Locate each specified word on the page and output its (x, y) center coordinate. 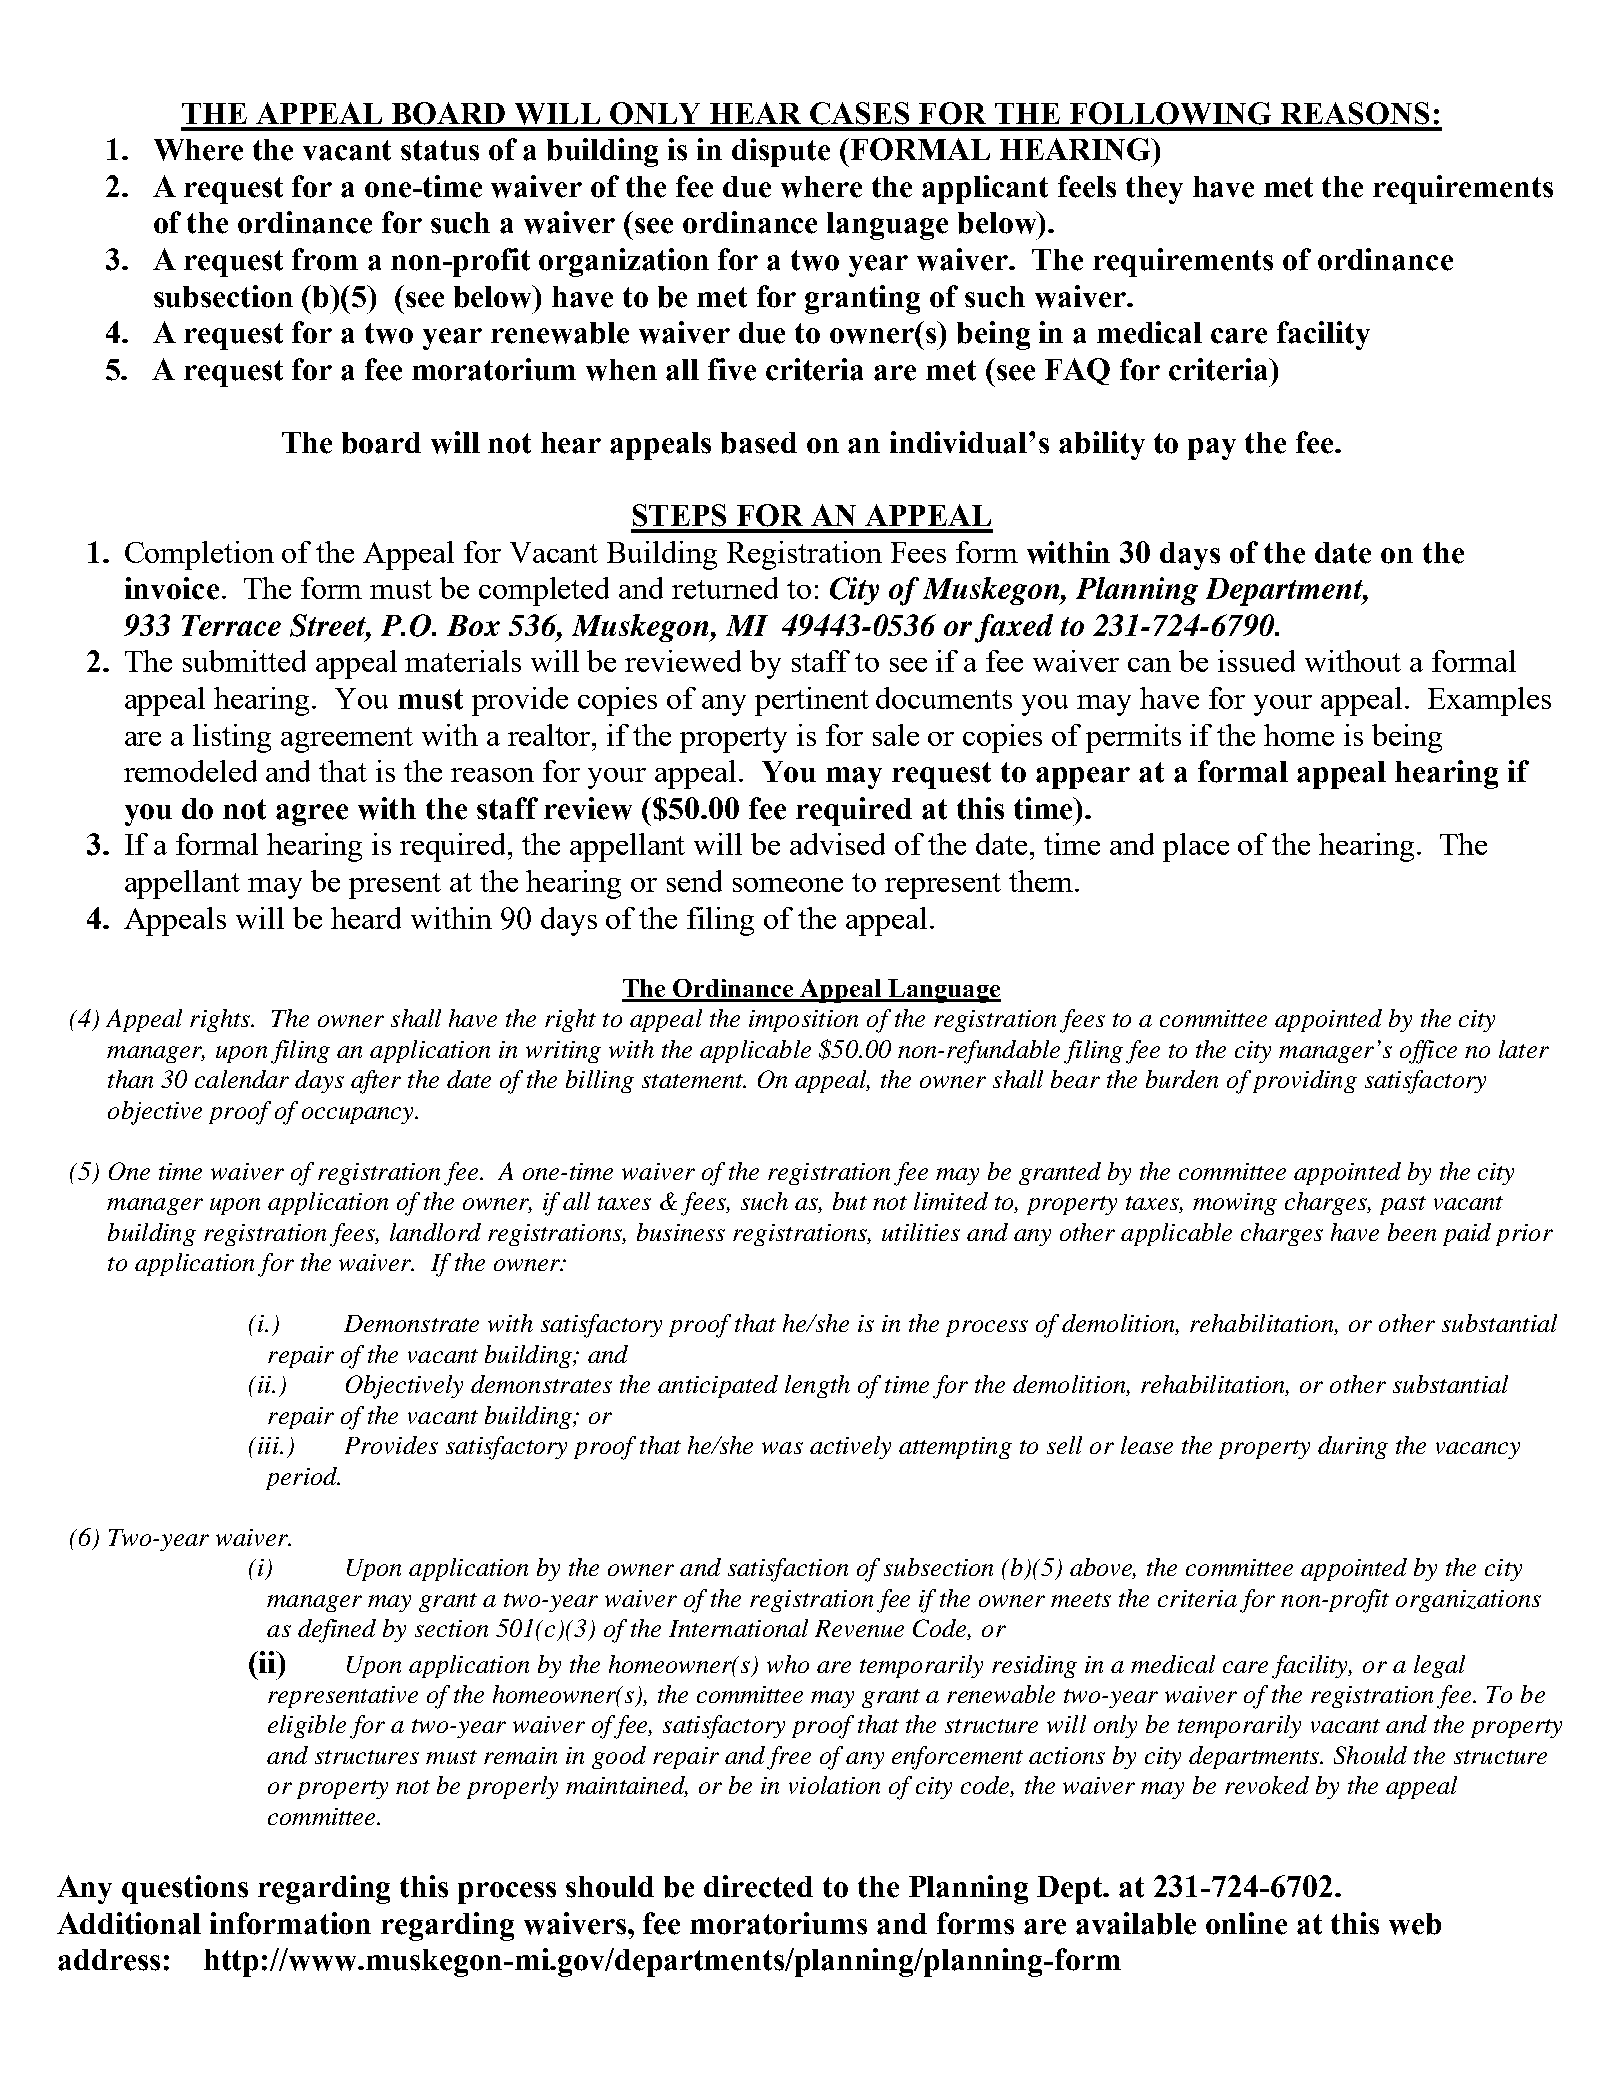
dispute (781, 152)
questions (185, 1889)
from (325, 259)
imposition (803, 1021)
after (376, 1082)
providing (1305, 1081)
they (1154, 190)
